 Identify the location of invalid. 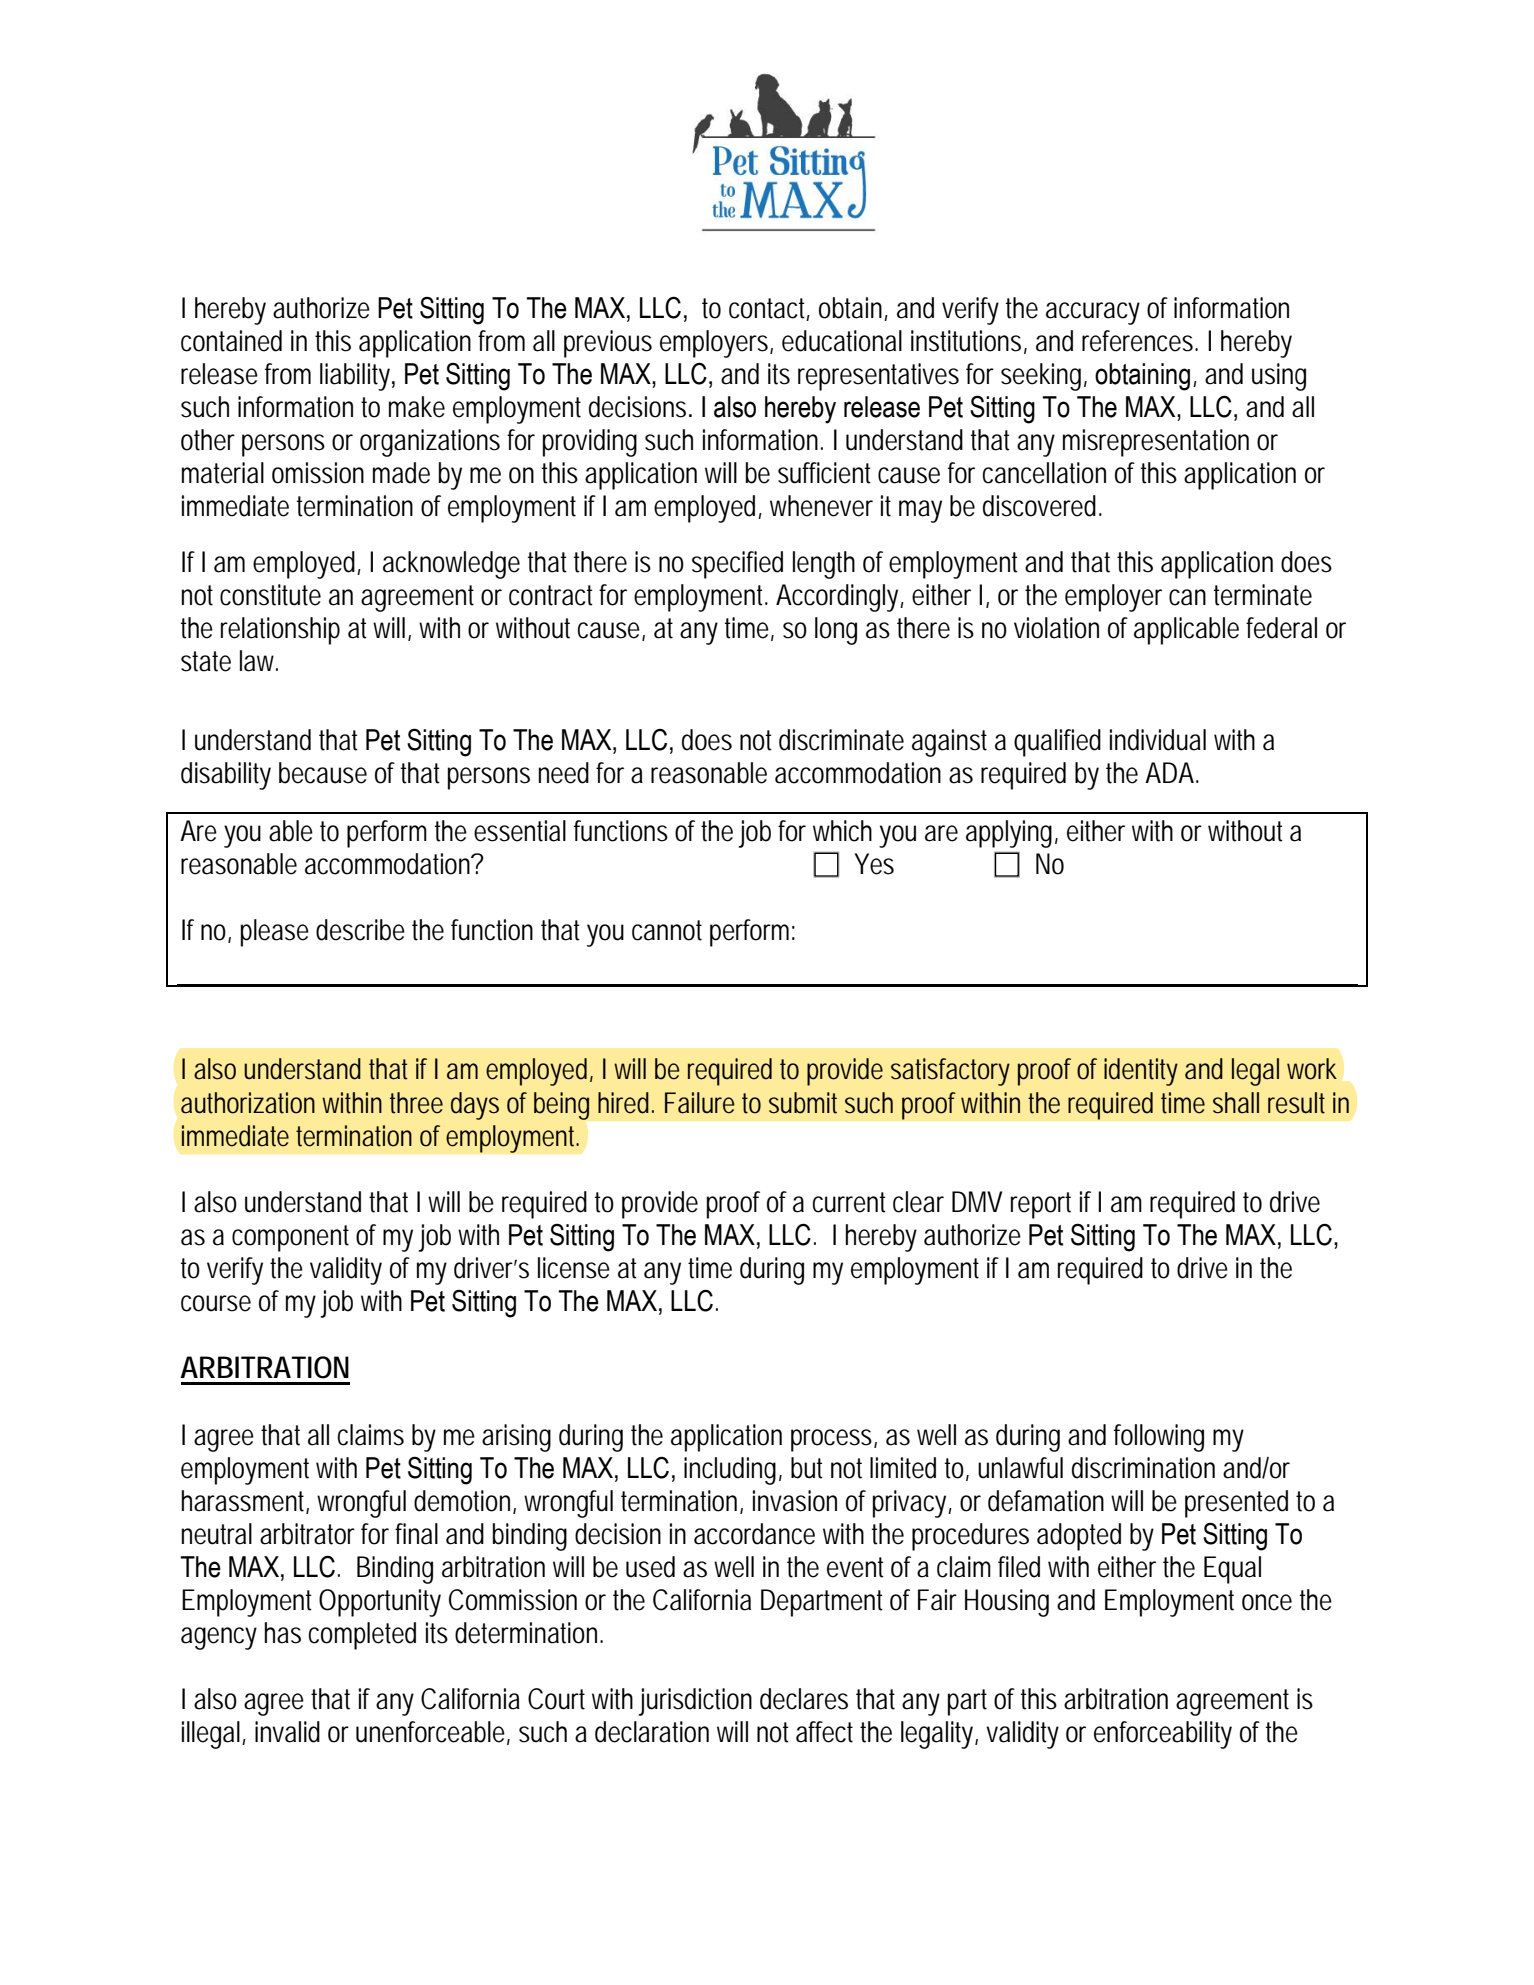
(287, 1732).
